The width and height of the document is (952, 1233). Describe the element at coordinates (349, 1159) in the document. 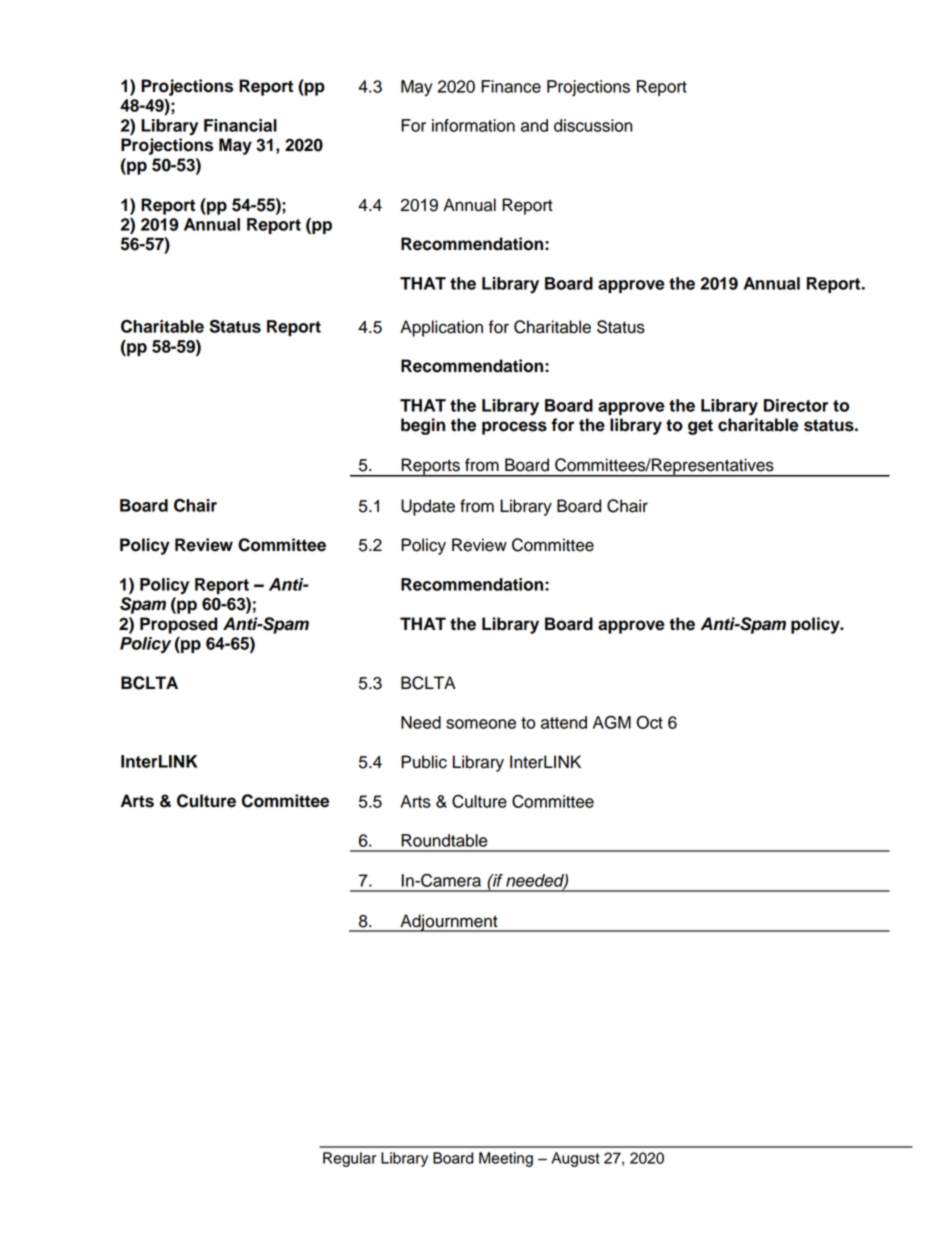

I see `Regular` at that location.
